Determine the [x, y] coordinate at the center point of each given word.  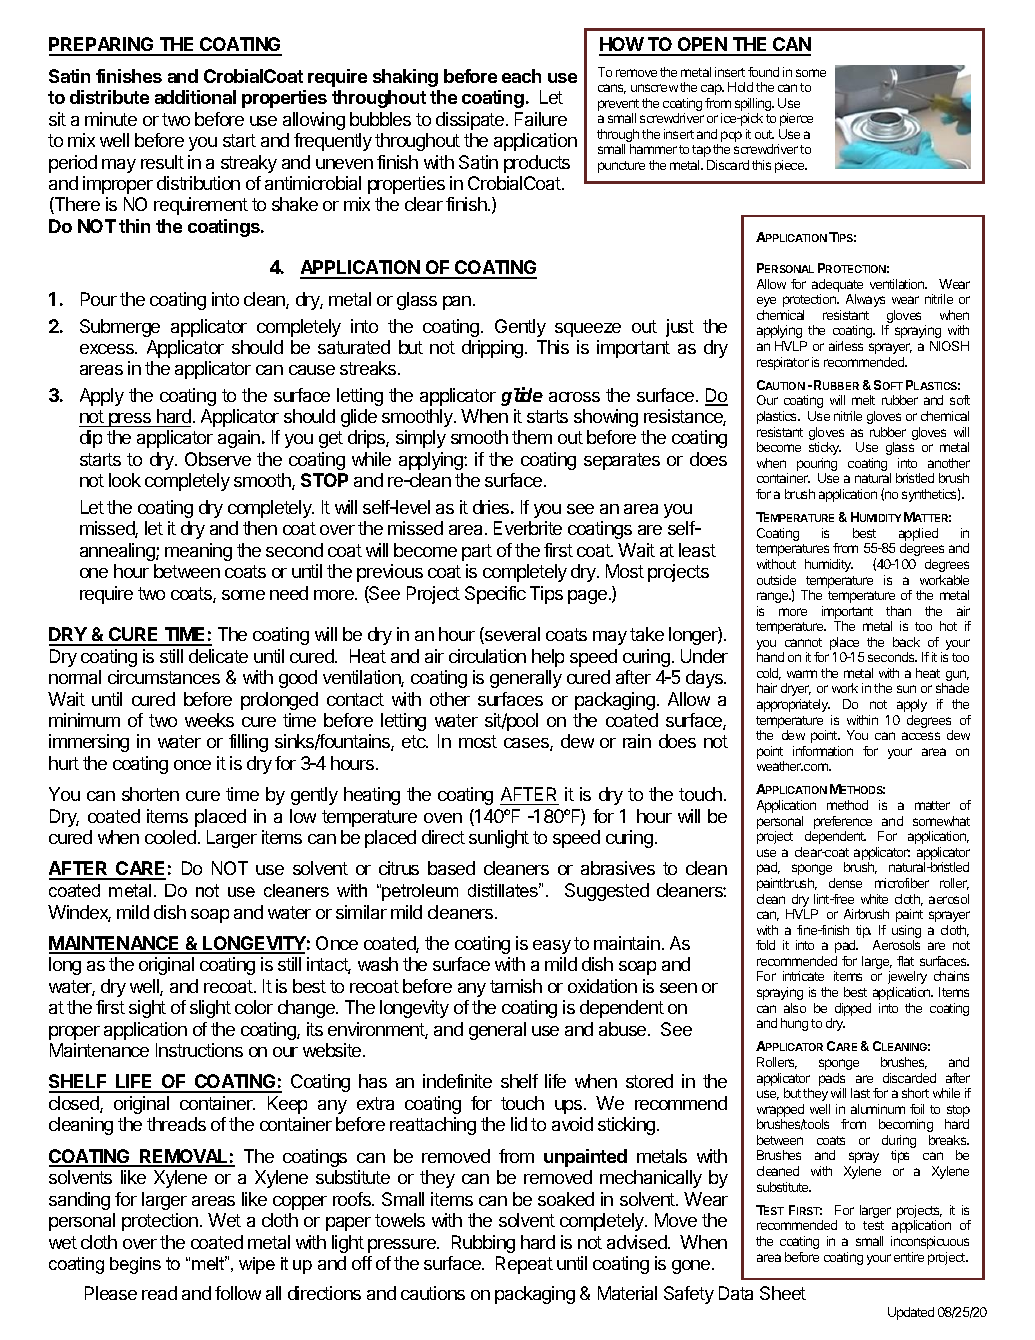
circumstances [164, 677]
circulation [487, 656]
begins [135, 1265]
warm [802, 674]
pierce [796, 119]
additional [195, 97]
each [521, 76]
